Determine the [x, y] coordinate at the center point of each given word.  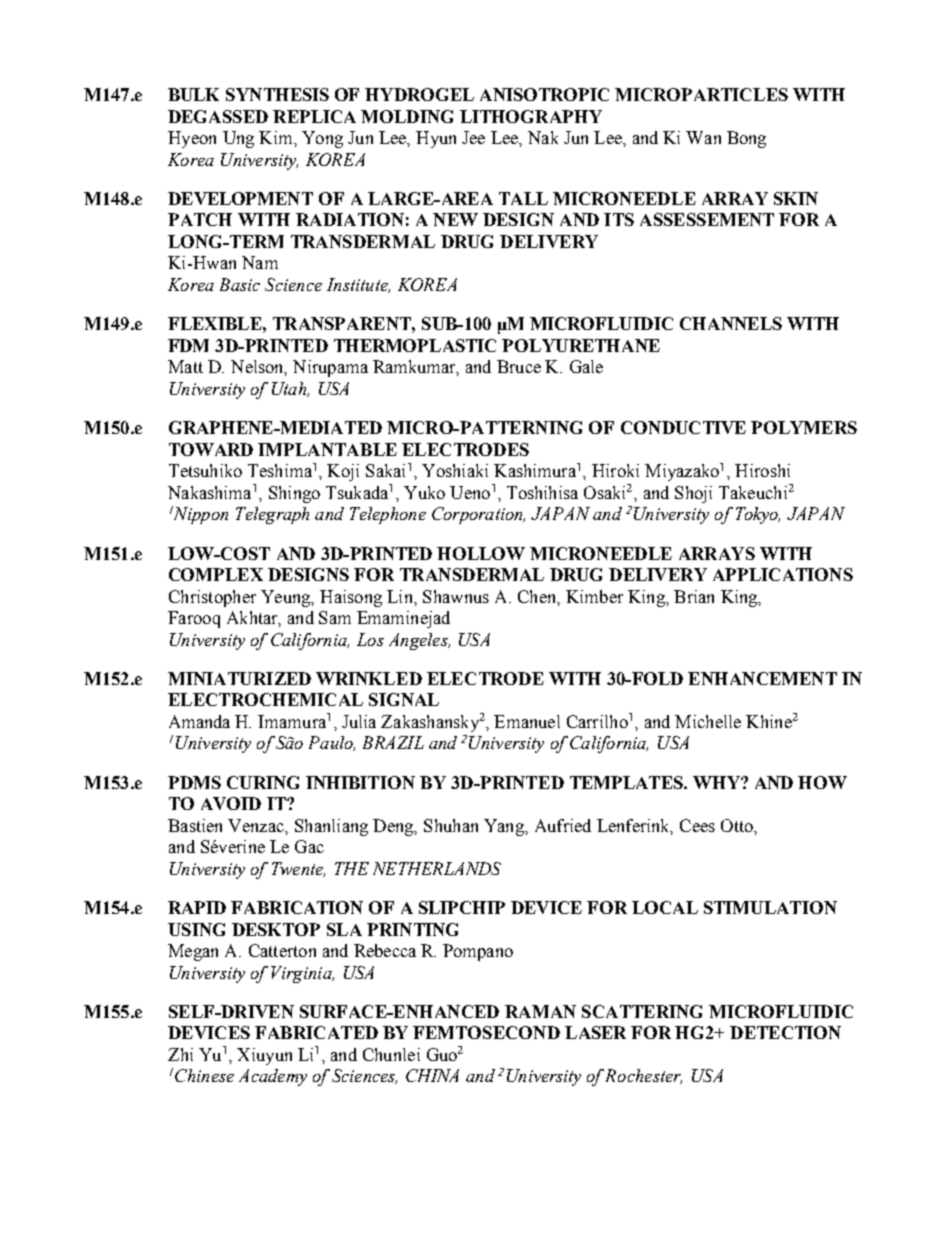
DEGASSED [218, 116]
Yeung [287, 598]
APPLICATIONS [783, 574]
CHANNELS [731, 323]
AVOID [231, 803]
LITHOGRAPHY [531, 116]
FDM [188, 345]
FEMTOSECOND [486, 1032]
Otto [738, 825]
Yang [505, 827]
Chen [538, 597]
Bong [746, 139]
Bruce [519, 366]
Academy [273, 1077]
